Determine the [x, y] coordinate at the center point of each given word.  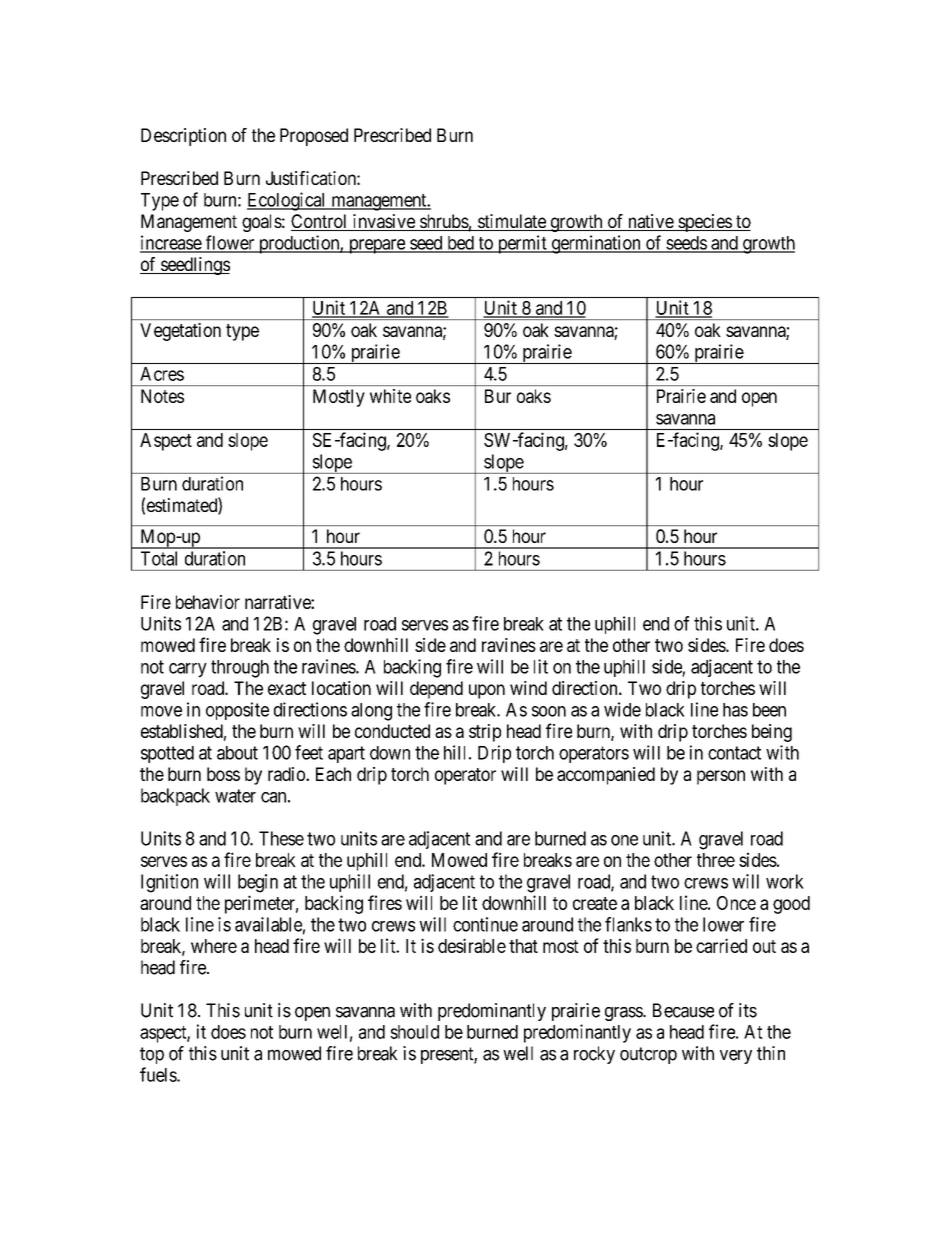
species [704, 223]
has [735, 710]
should [414, 1032]
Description [183, 137]
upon [487, 691]
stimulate [512, 222]
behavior [208, 602]
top [152, 1055]
